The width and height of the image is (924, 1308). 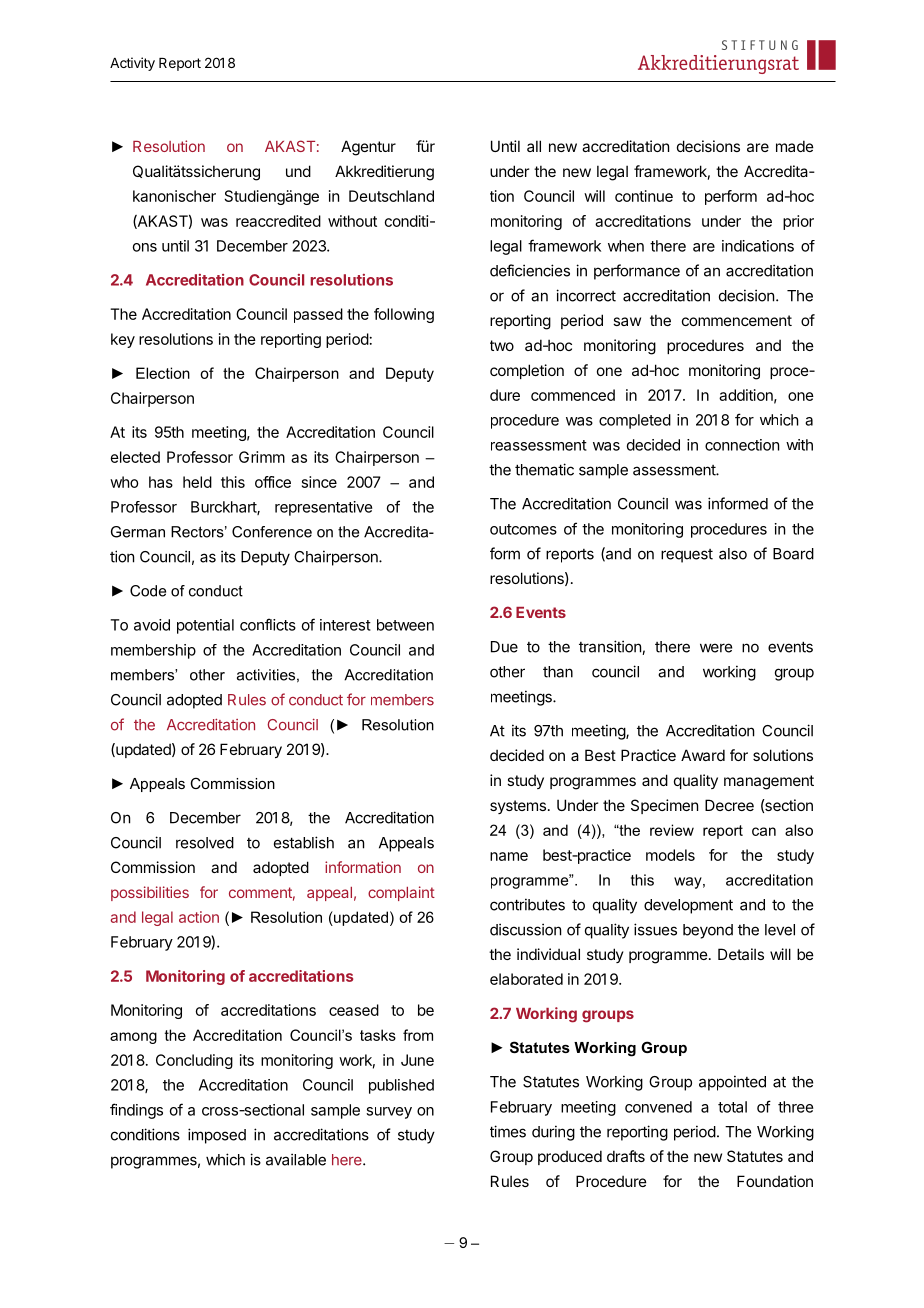 What do you see at coordinates (732, 1107) in the image?
I see `total` at bounding box center [732, 1107].
